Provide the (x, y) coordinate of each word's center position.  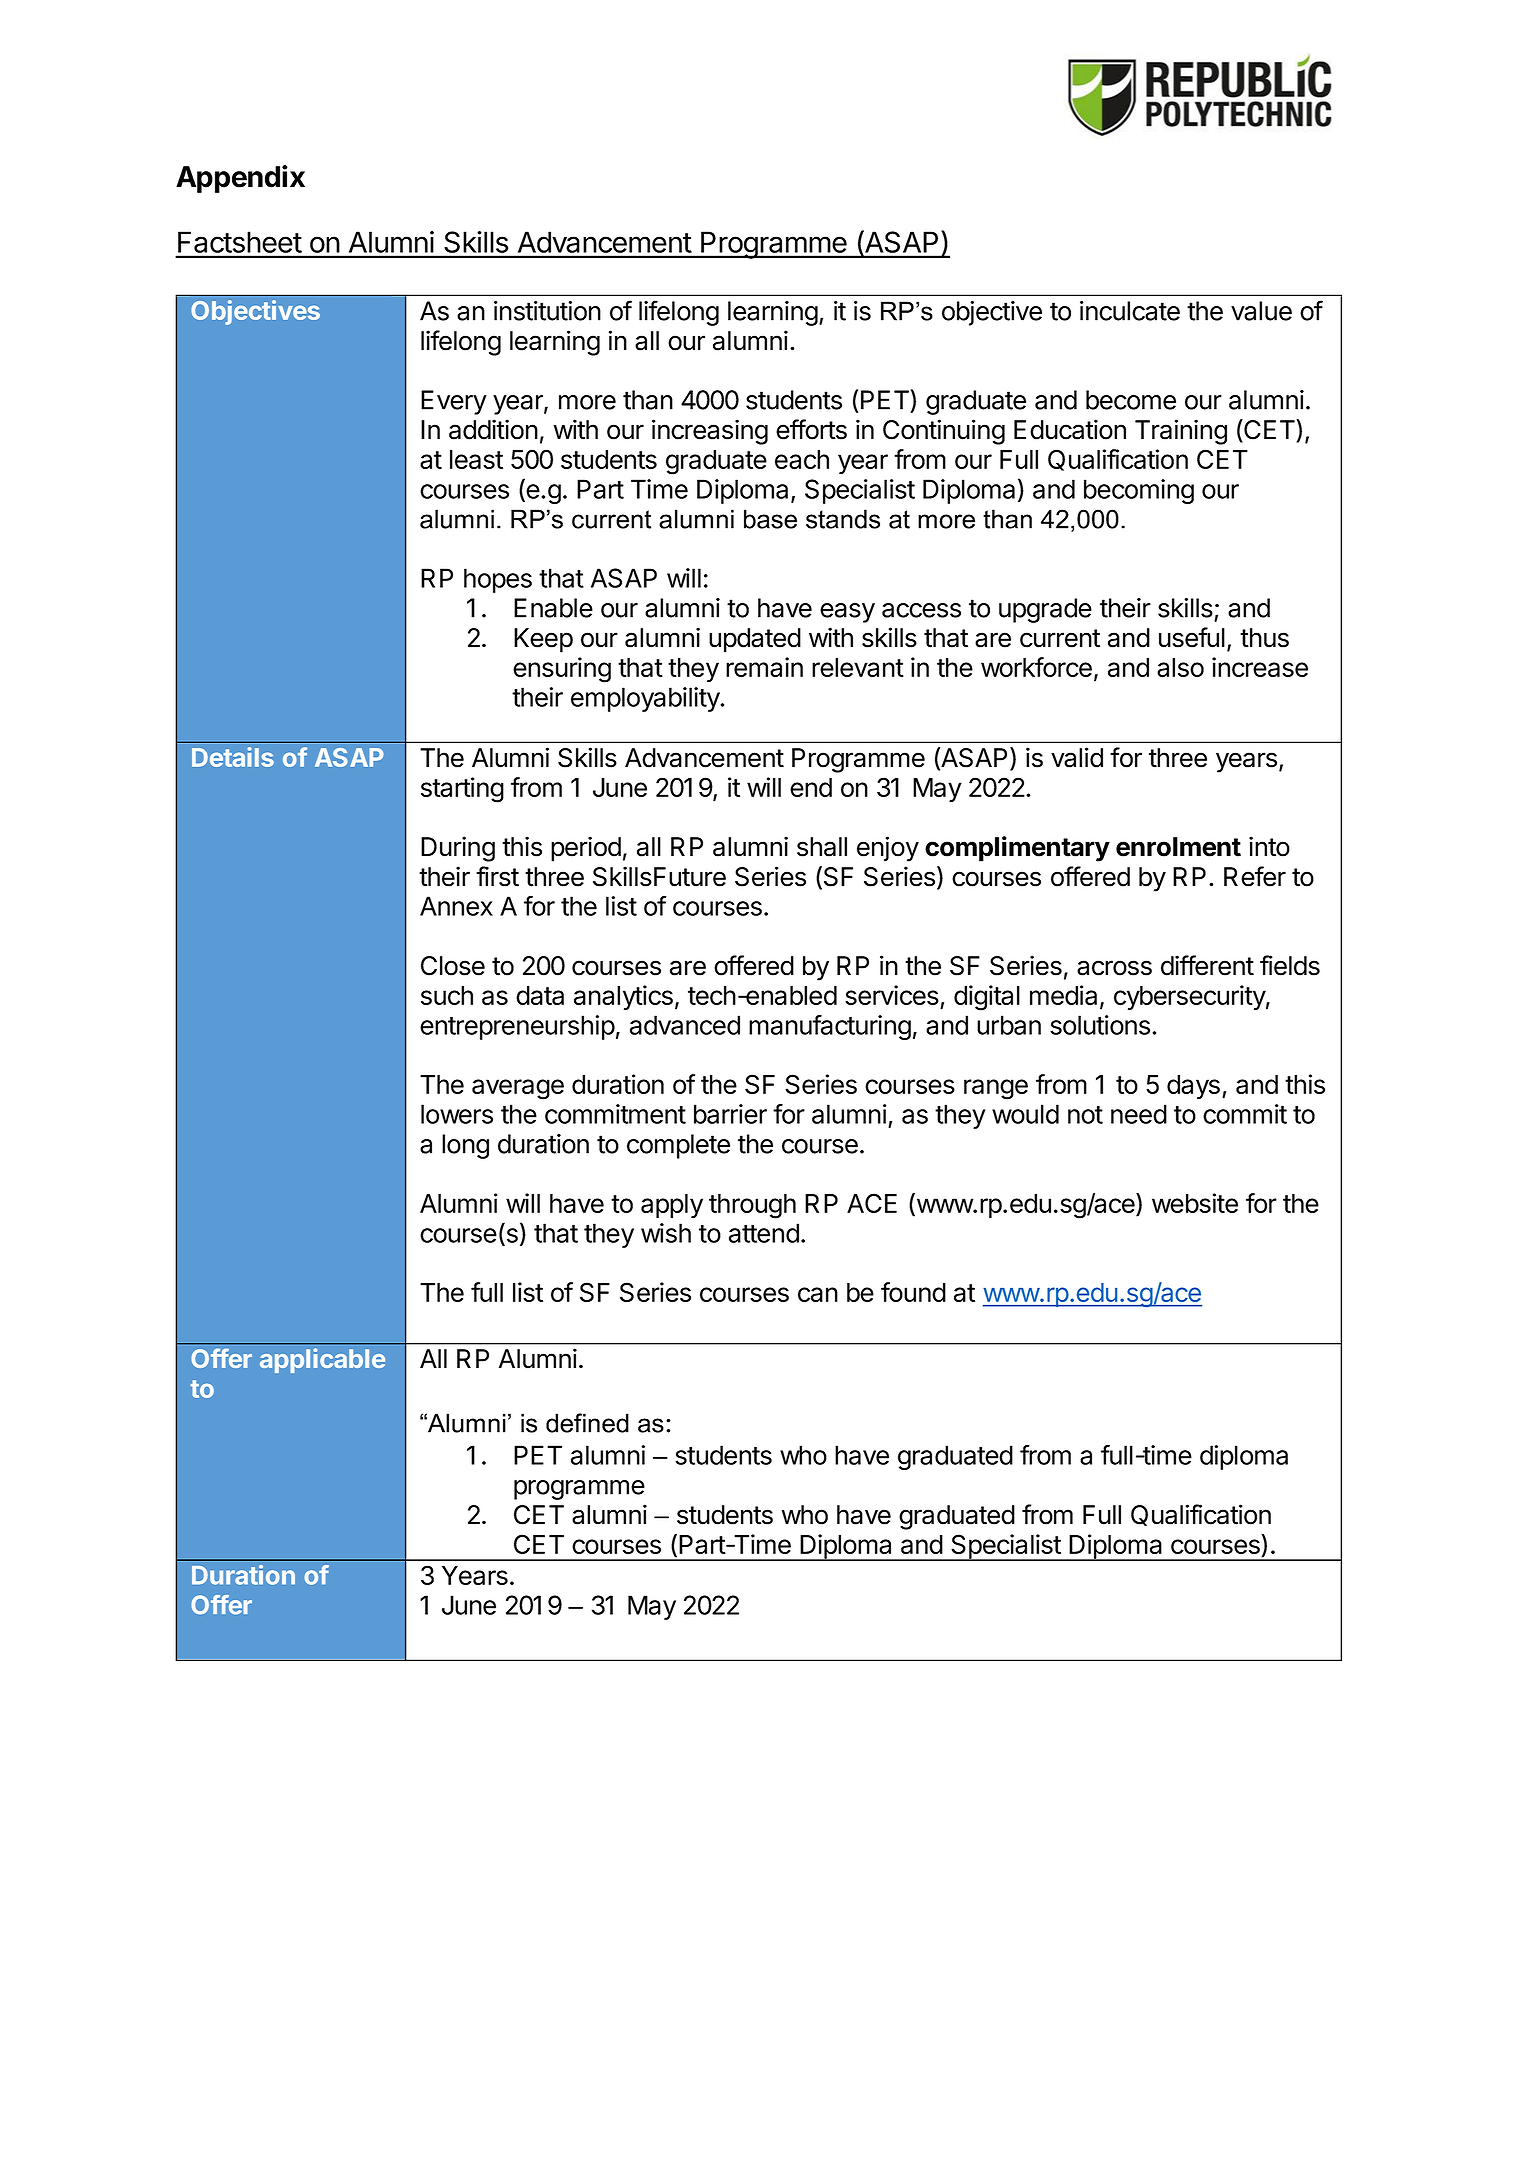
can (818, 1294)
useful (1192, 637)
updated (755, 640)
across (1114, 968)
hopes (498, 580)
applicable (322, 1360)
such (447, 995)
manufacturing (830, 1027)
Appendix (240, 179)
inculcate (1130, 311)
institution (547, 311)
